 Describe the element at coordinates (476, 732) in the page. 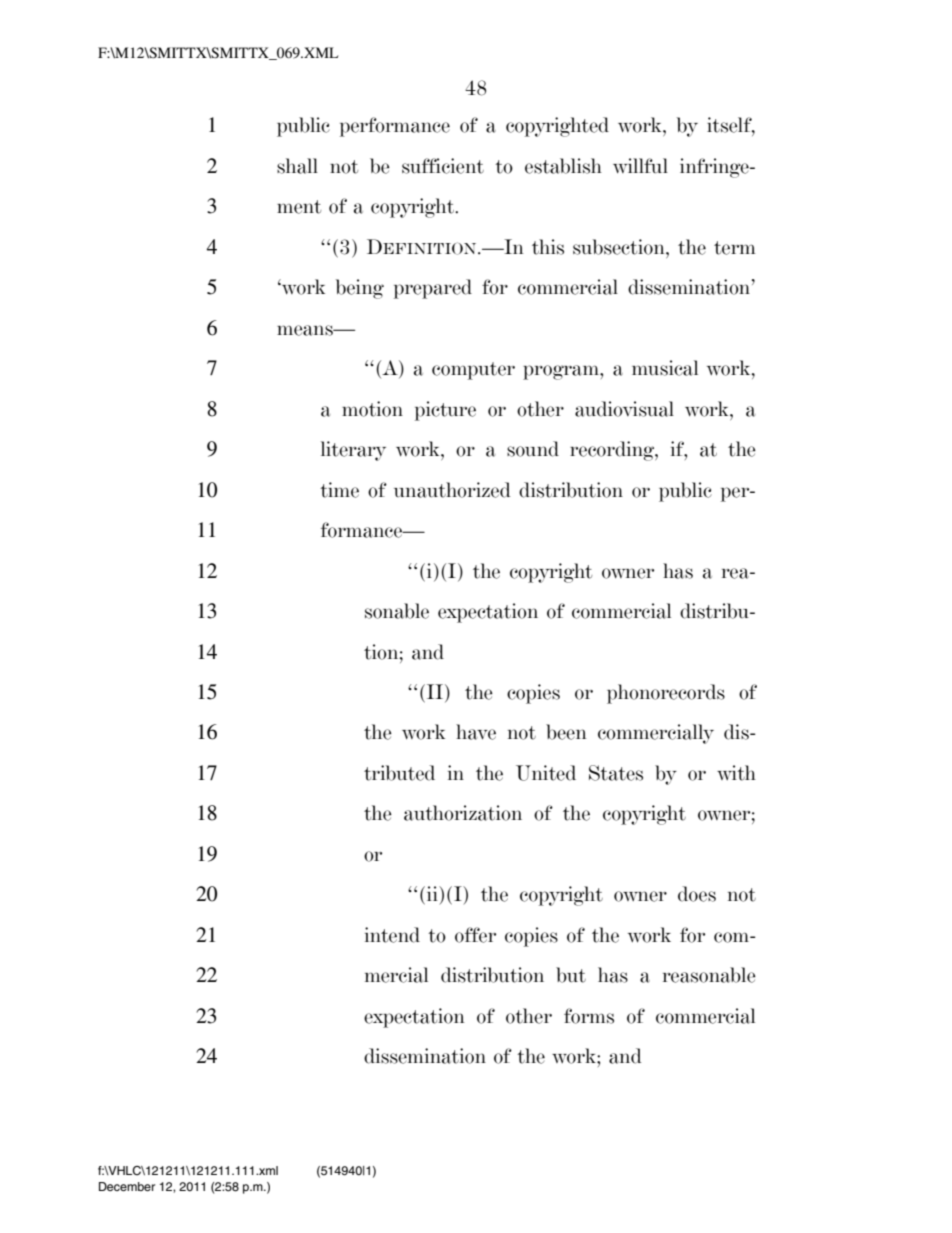

I see `have` at that location.
